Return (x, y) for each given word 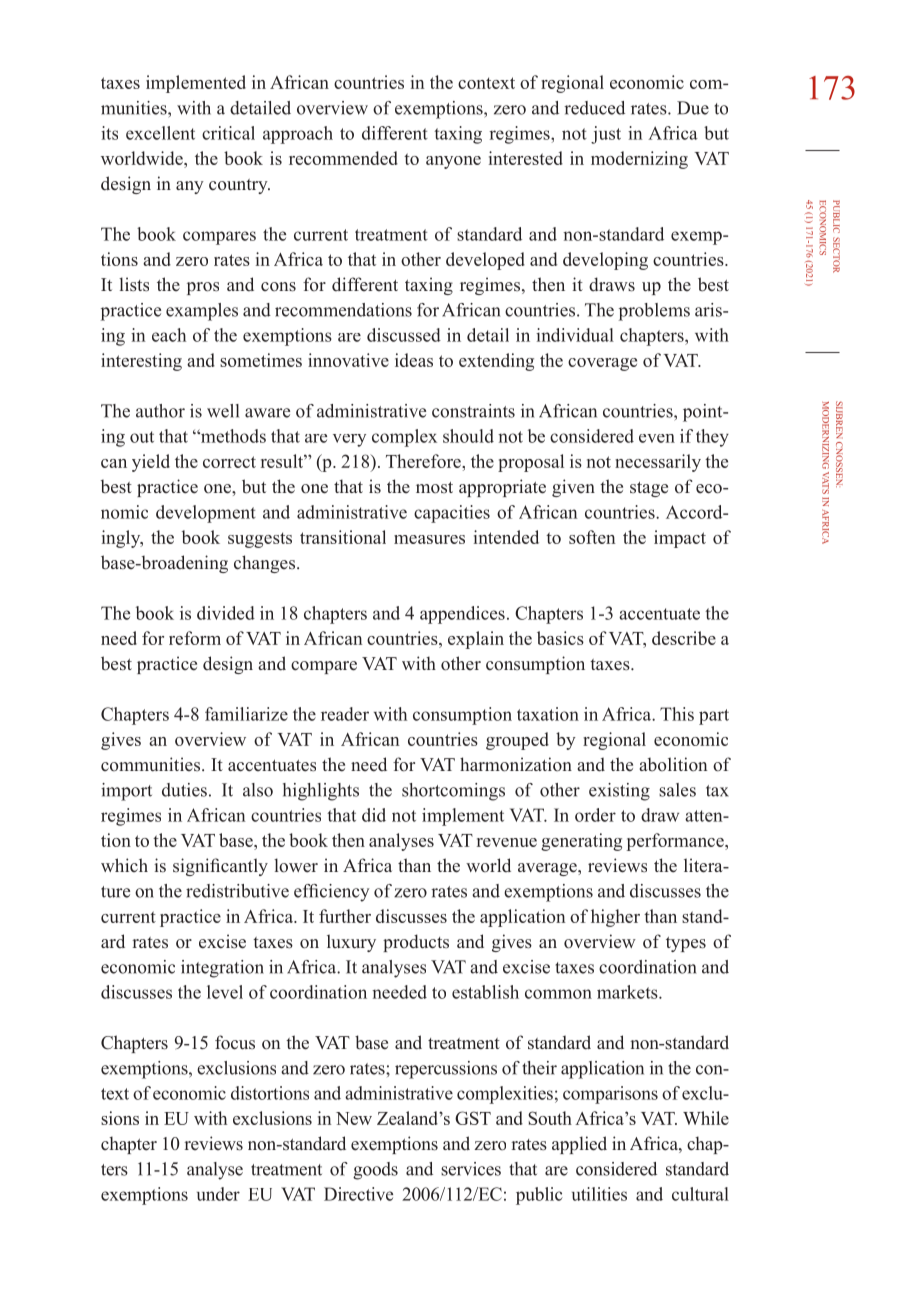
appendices (462, 615)
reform (195, 638)
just (606, 135)
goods (375, 1171)
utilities (599, 1194)
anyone (453, 162)
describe (684, 638)
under (218, 1194)
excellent (160, 133)
